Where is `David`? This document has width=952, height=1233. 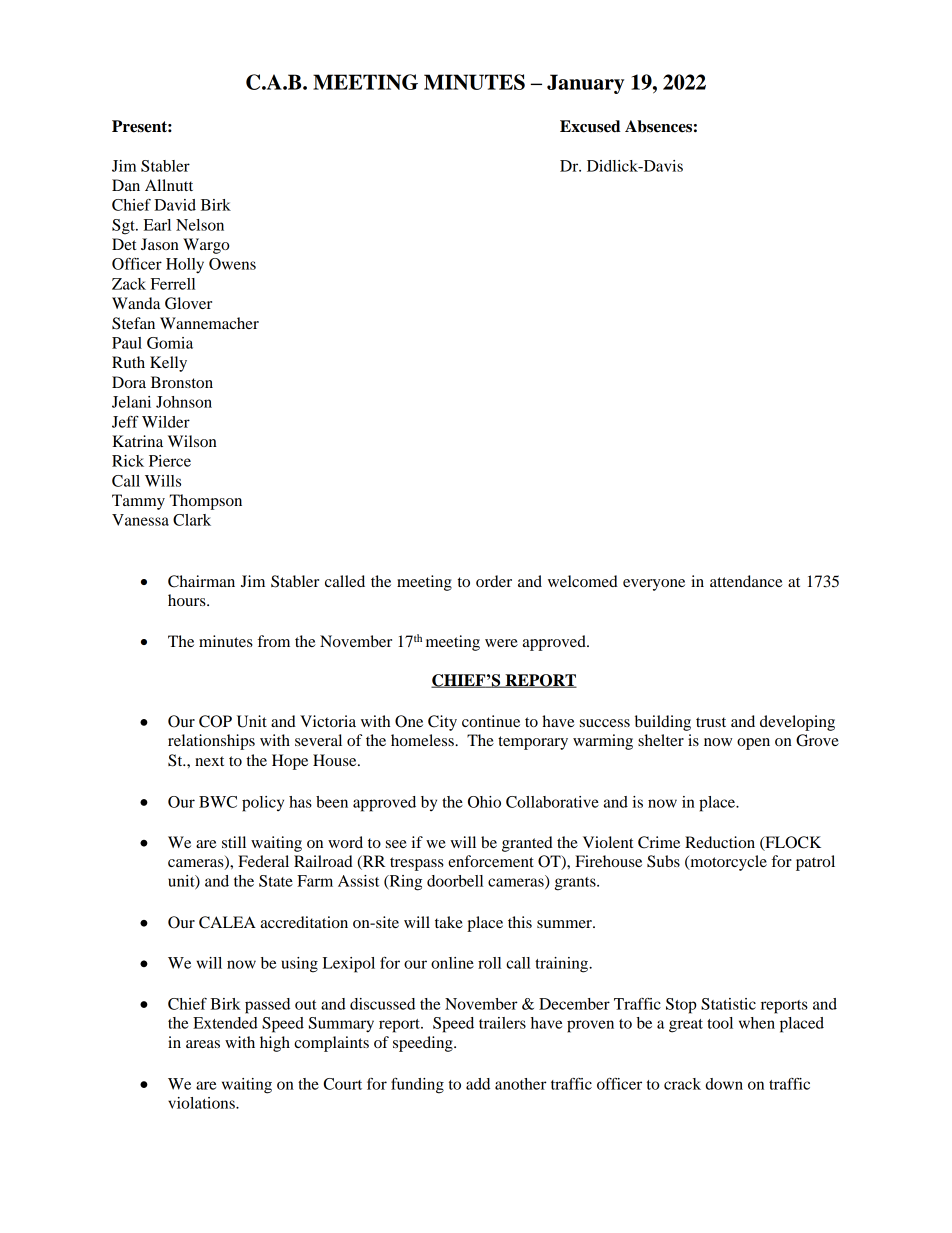
David is located at coordinates (175, 205).
